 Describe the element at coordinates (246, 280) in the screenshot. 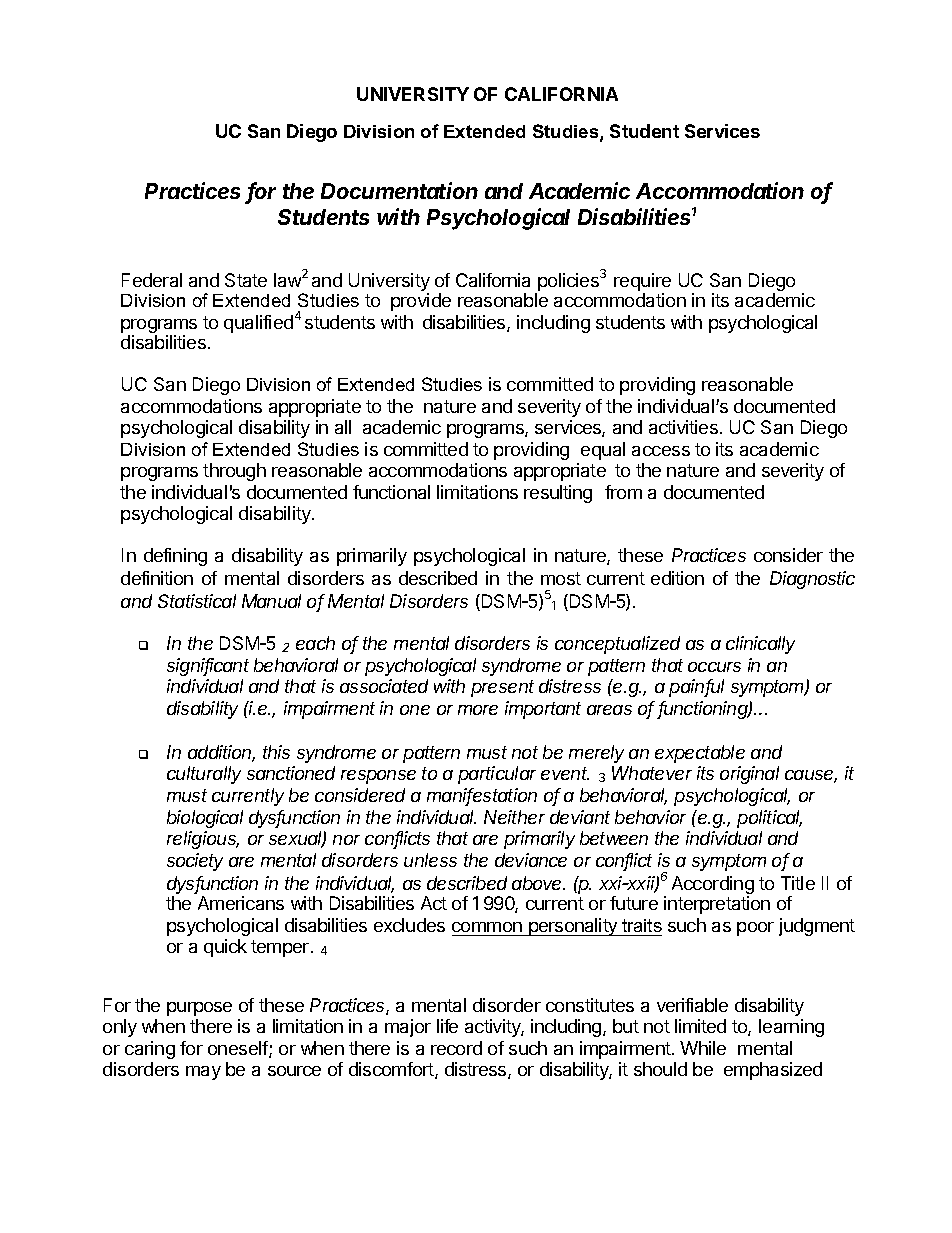

I see `State` at that location.
